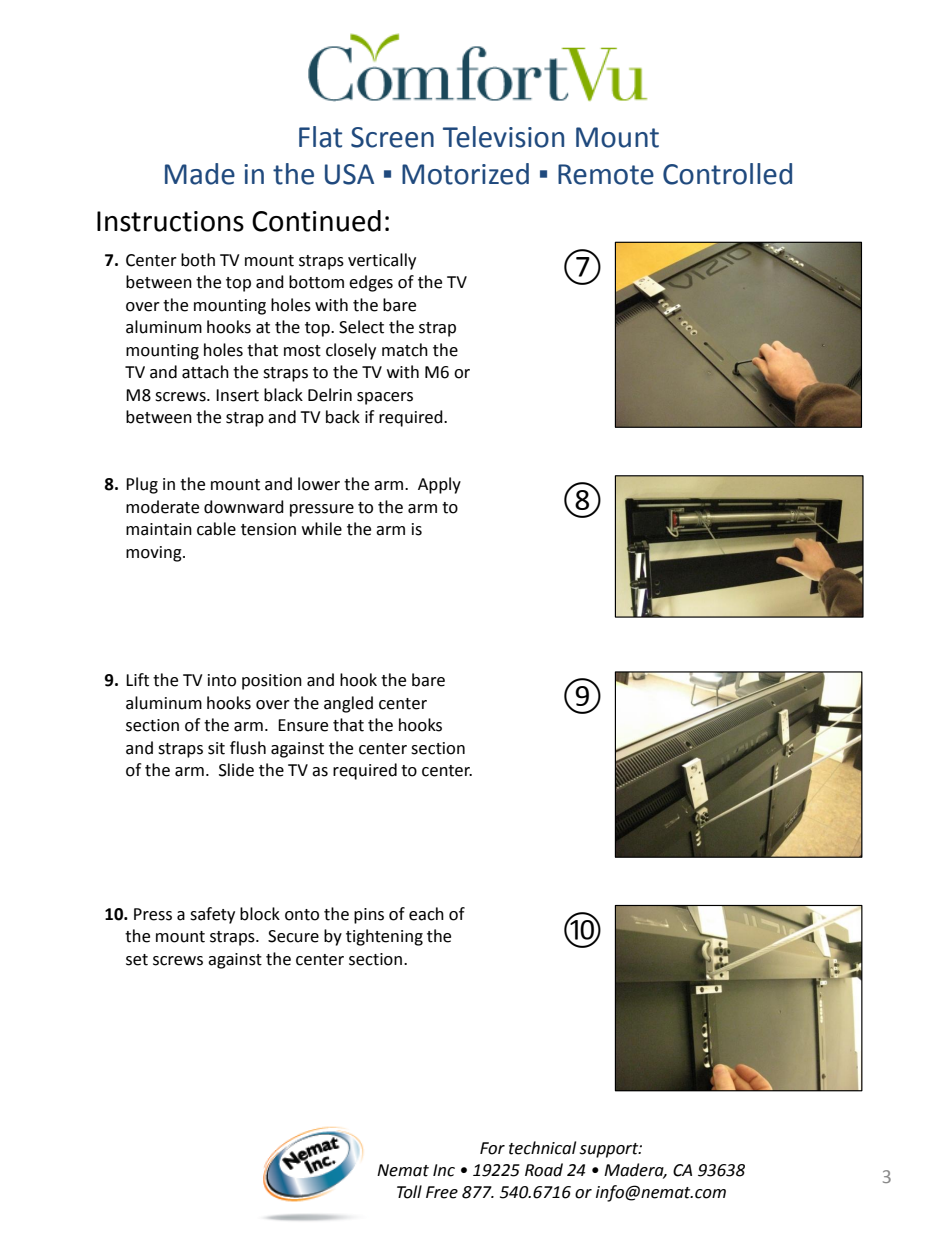 Image resolution: width=952 pixels, height=1233 pixels. Describe the element at coordinates (606, 174) in the screenshot. I see `Remote` at that location.
